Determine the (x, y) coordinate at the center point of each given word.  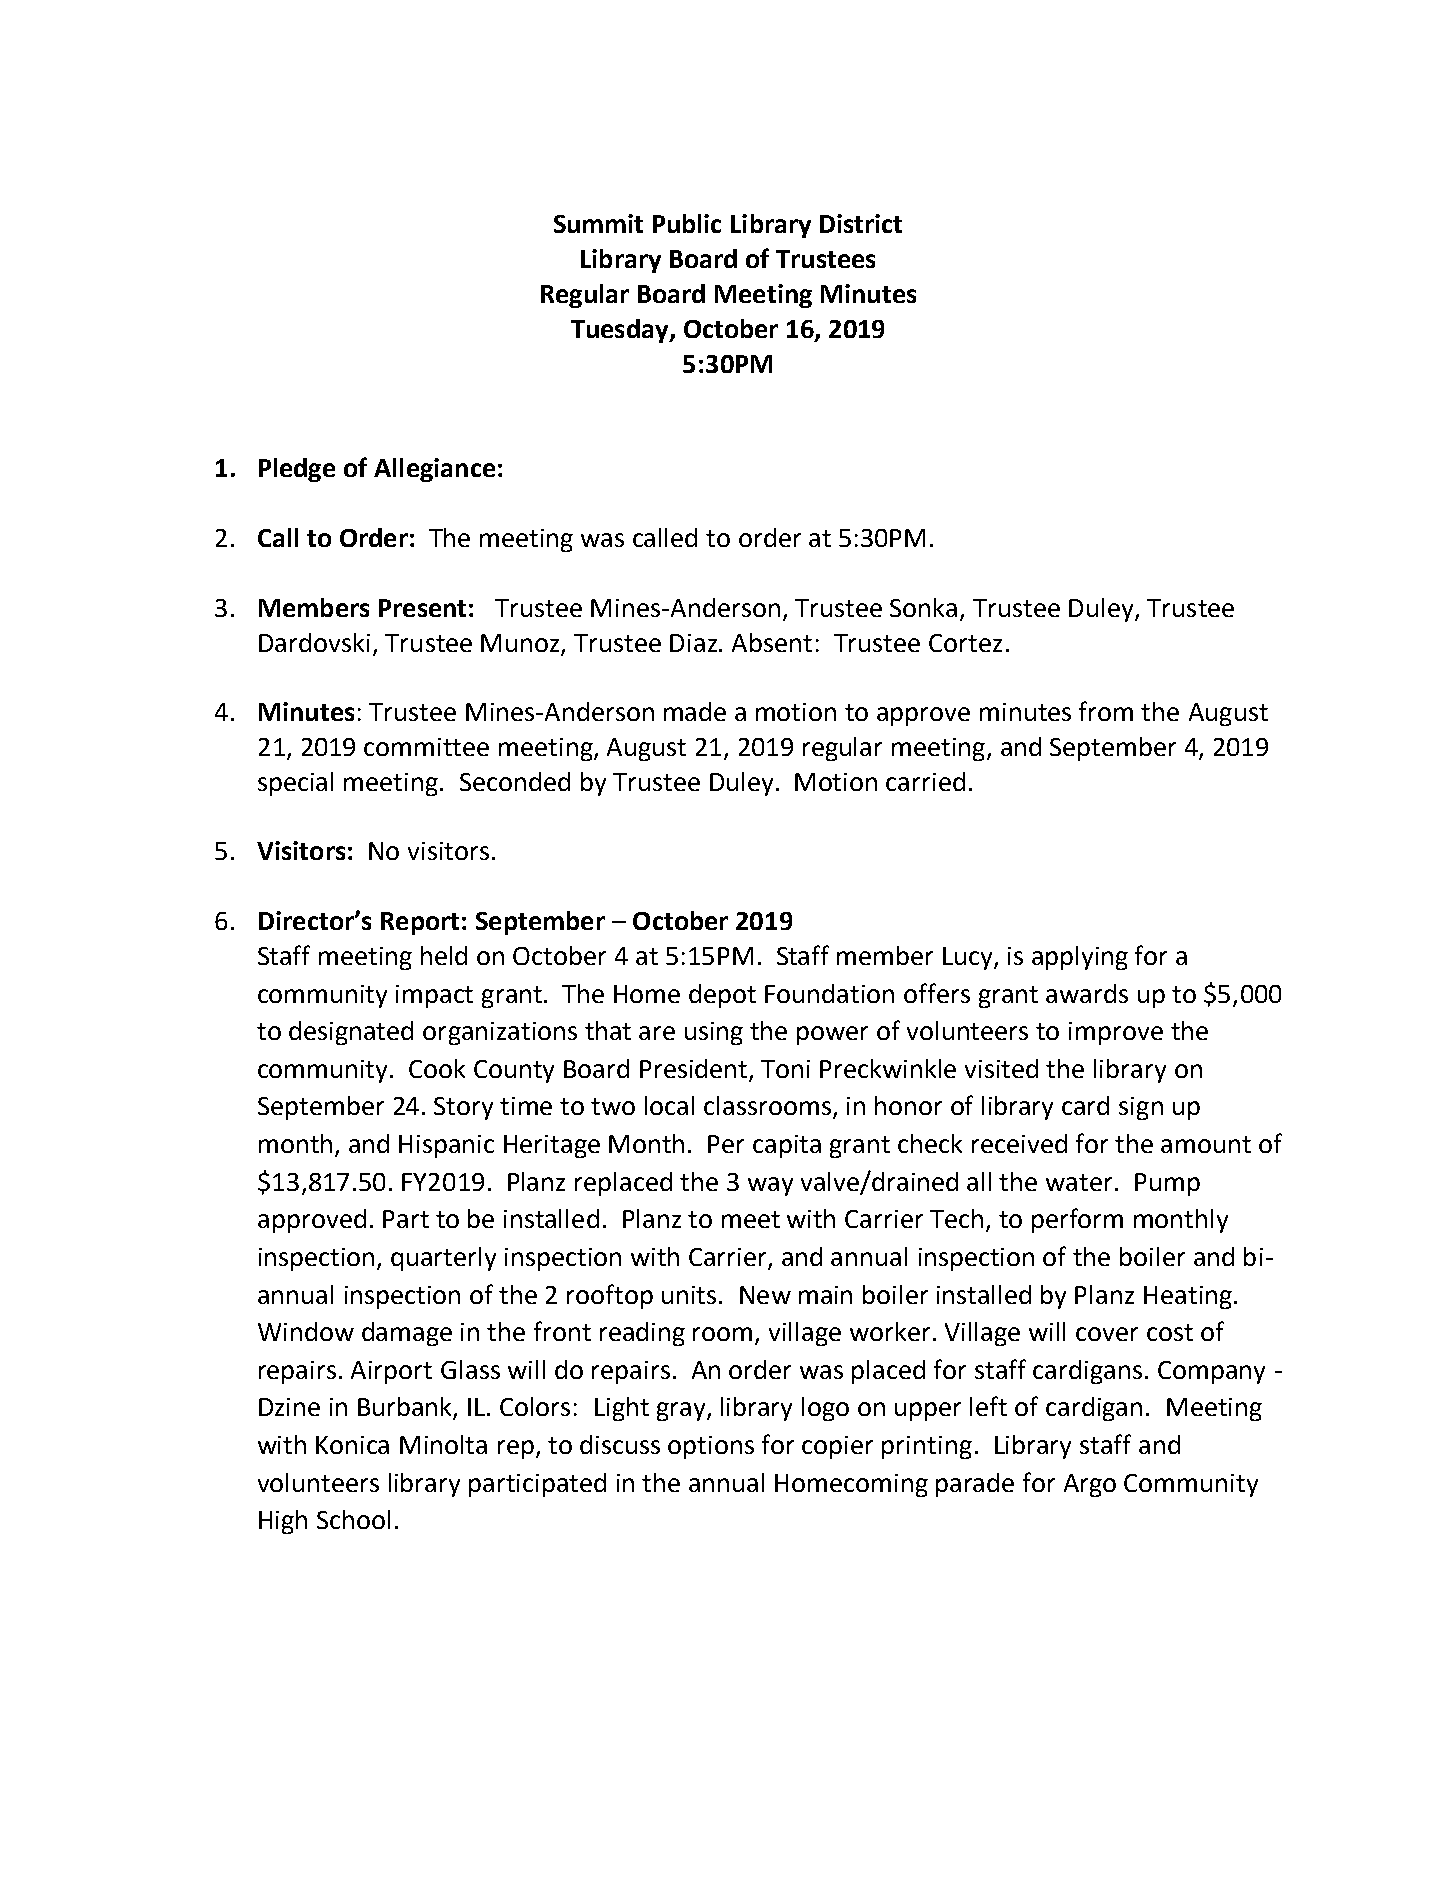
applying (1080, 958)
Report (420, 923)
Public (687, 223)
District (861, 223)
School (353, 1519)
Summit (598, 223)
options (711, 1447)
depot (722, 996)
